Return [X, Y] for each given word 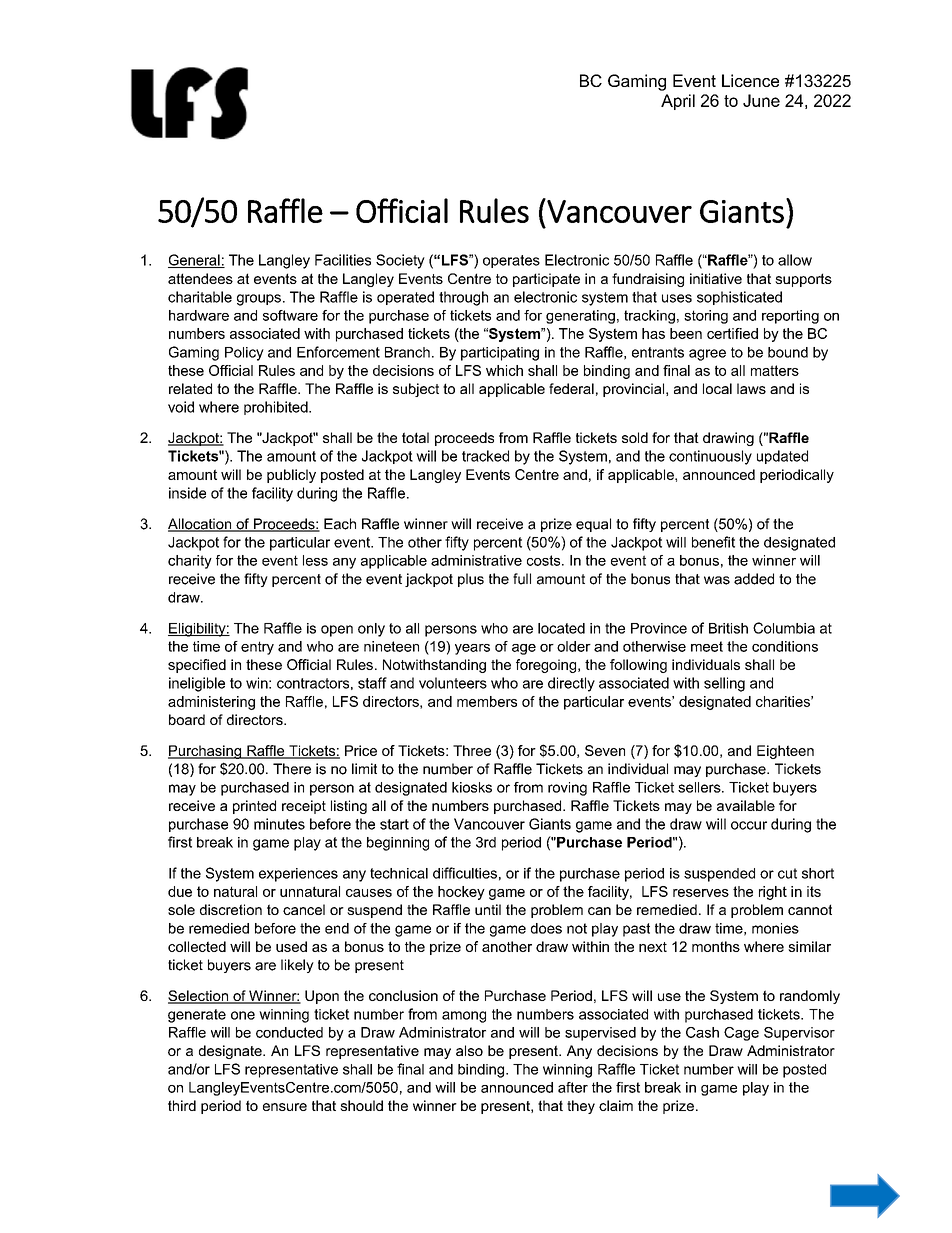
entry [257, 648]
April [678, 102]
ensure [285, 1107]
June [761, 100]
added [754, 579]
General [195, 261]
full [522, 579]
